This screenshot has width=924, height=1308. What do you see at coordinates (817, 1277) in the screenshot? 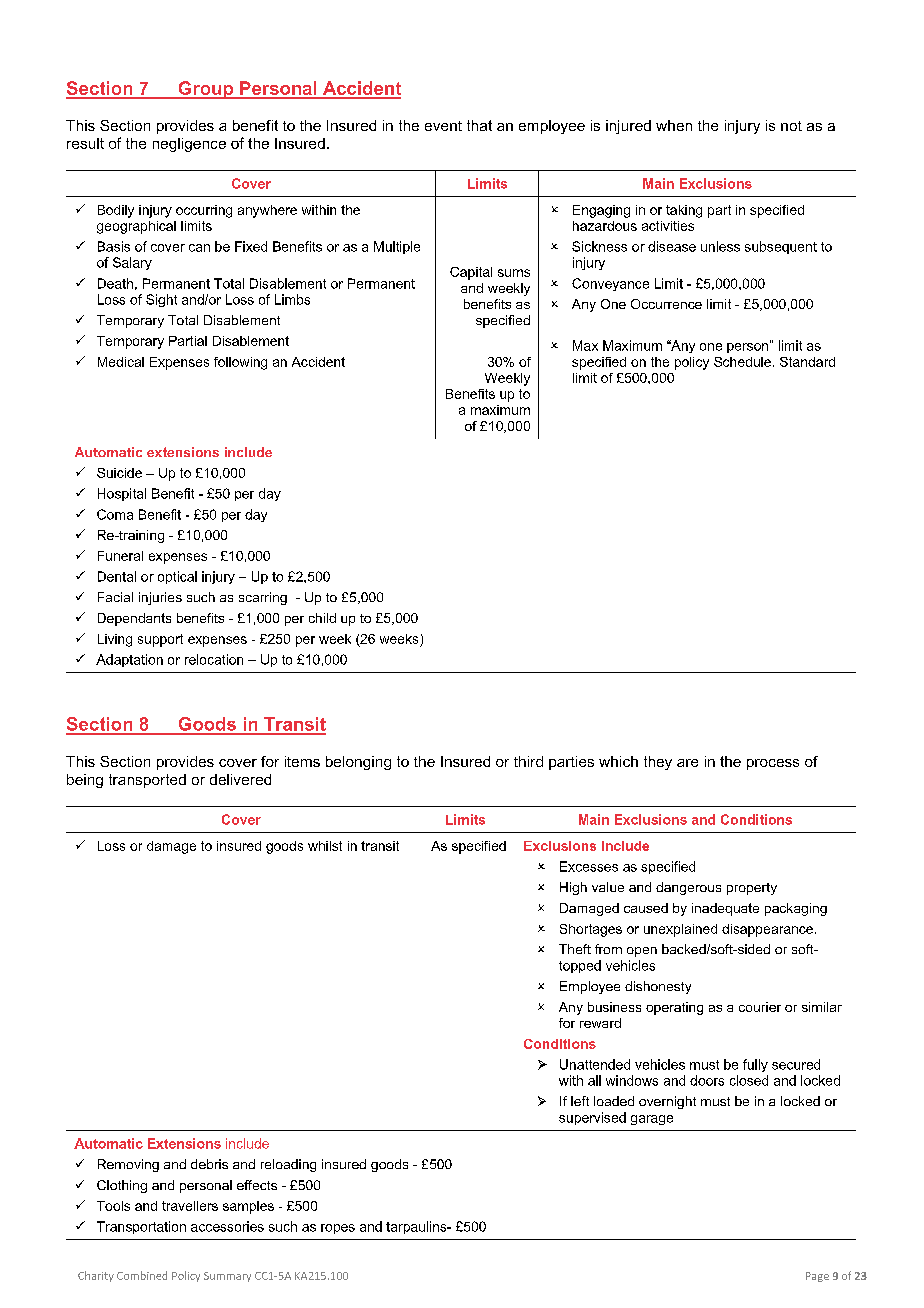
I see `Page` at bounding box center [817, 1277].
